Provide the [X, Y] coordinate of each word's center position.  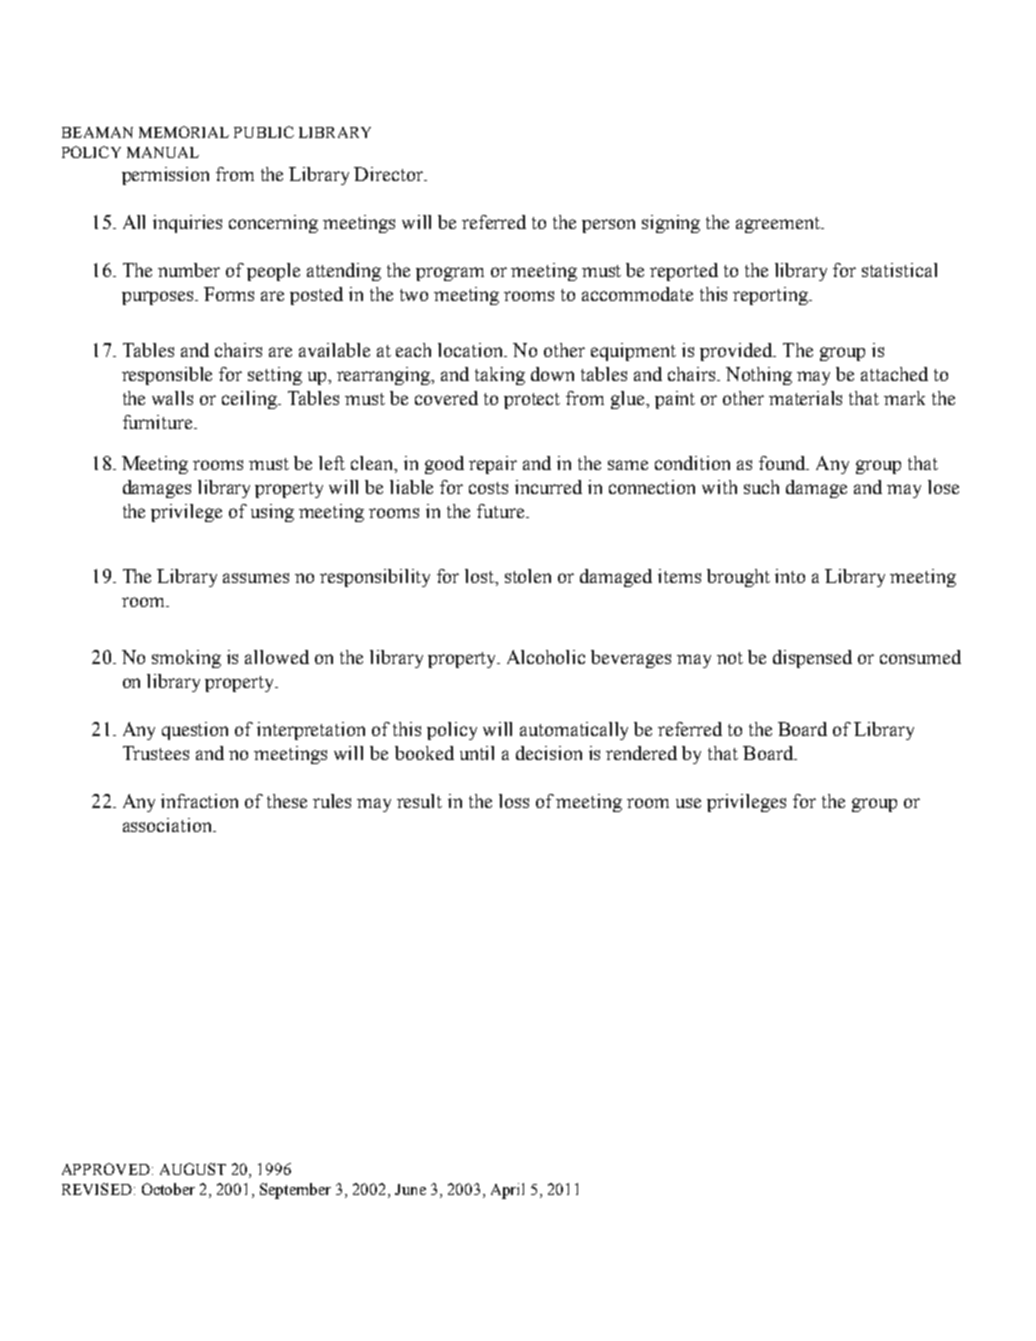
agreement [779, 225]
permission [165, 176]
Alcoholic [546, 657]
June [410, 1189]
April [507, 1191]
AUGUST [193, 1169]
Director [389, 174]
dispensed [812, 659]
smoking [186, 659]
